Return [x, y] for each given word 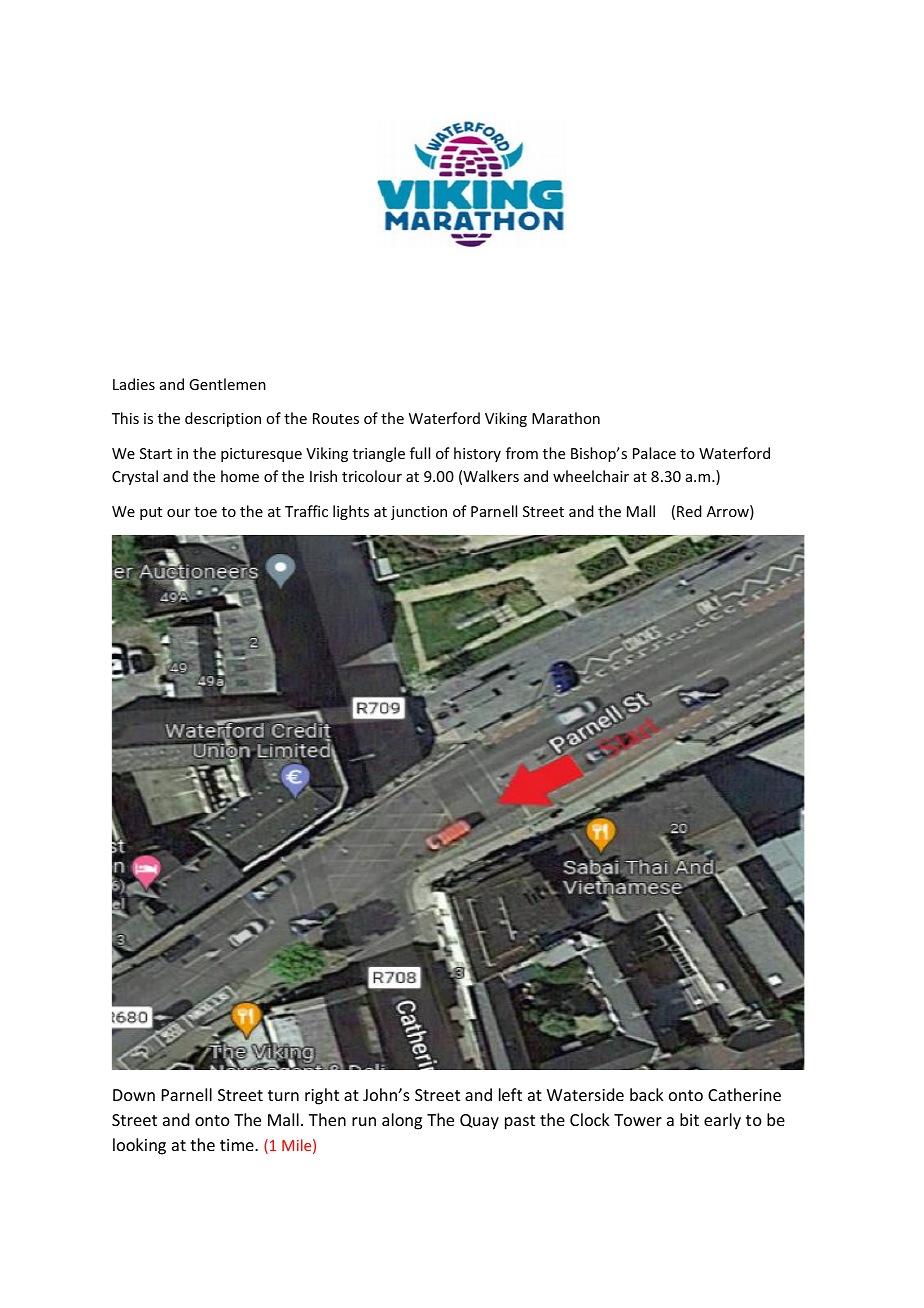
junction [419, 513]
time [238, 1145]
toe [205, 512]
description [223, 419]
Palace [654, 453]
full [420, 453]
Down [134, 1095]
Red [689, 511]
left [510, 1094]
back [647, 1094]
